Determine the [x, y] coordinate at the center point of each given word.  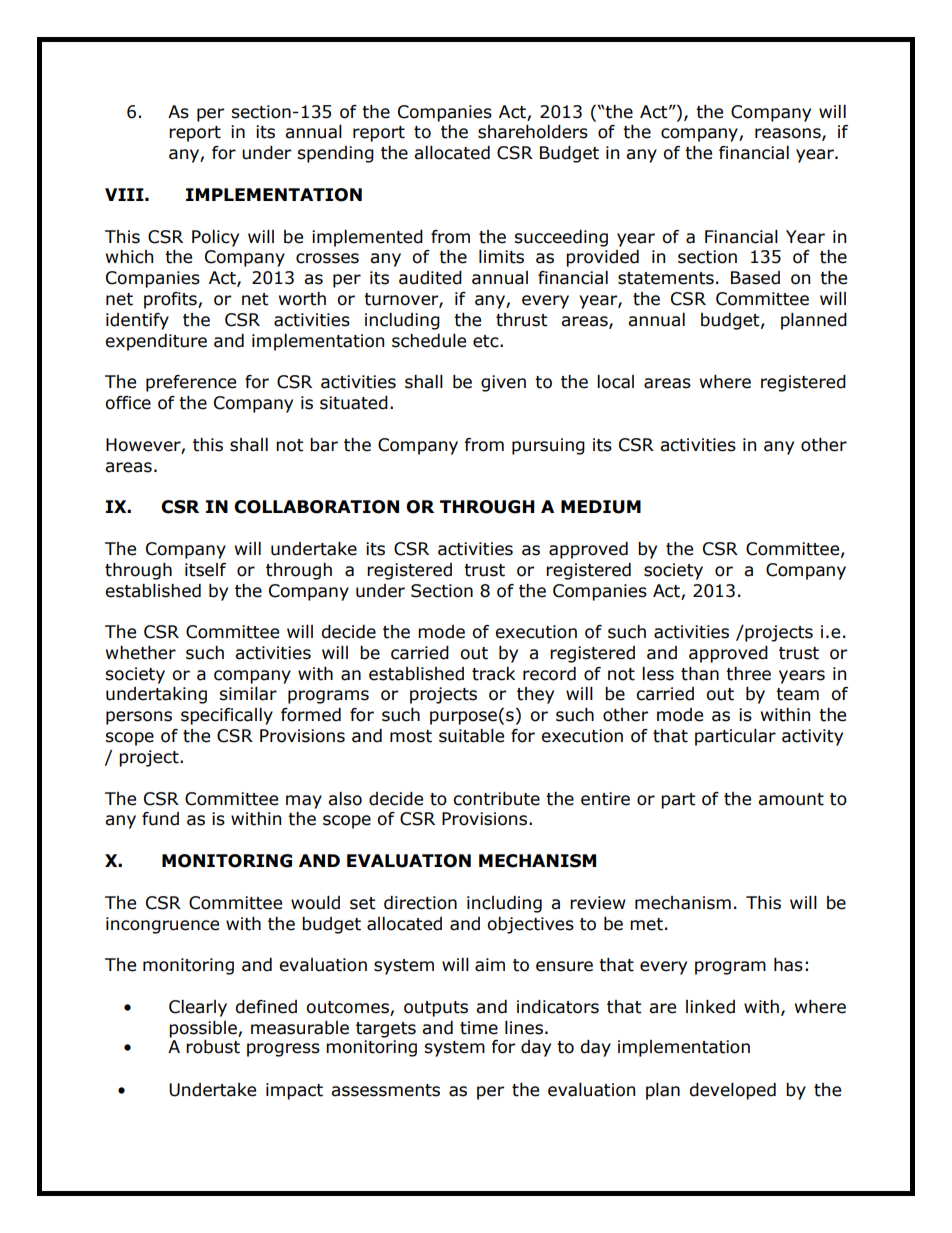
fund [160, 819]
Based [755, 278]
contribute [496, 799]
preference [191, 383]
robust [213, 1047]
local [615, 382]
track [493, 674]
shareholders [533, 132]
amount [791, 799]
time [479, 1028]
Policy [215, 238]
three [748, 674]
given [503, 383]
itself [205, 570]
